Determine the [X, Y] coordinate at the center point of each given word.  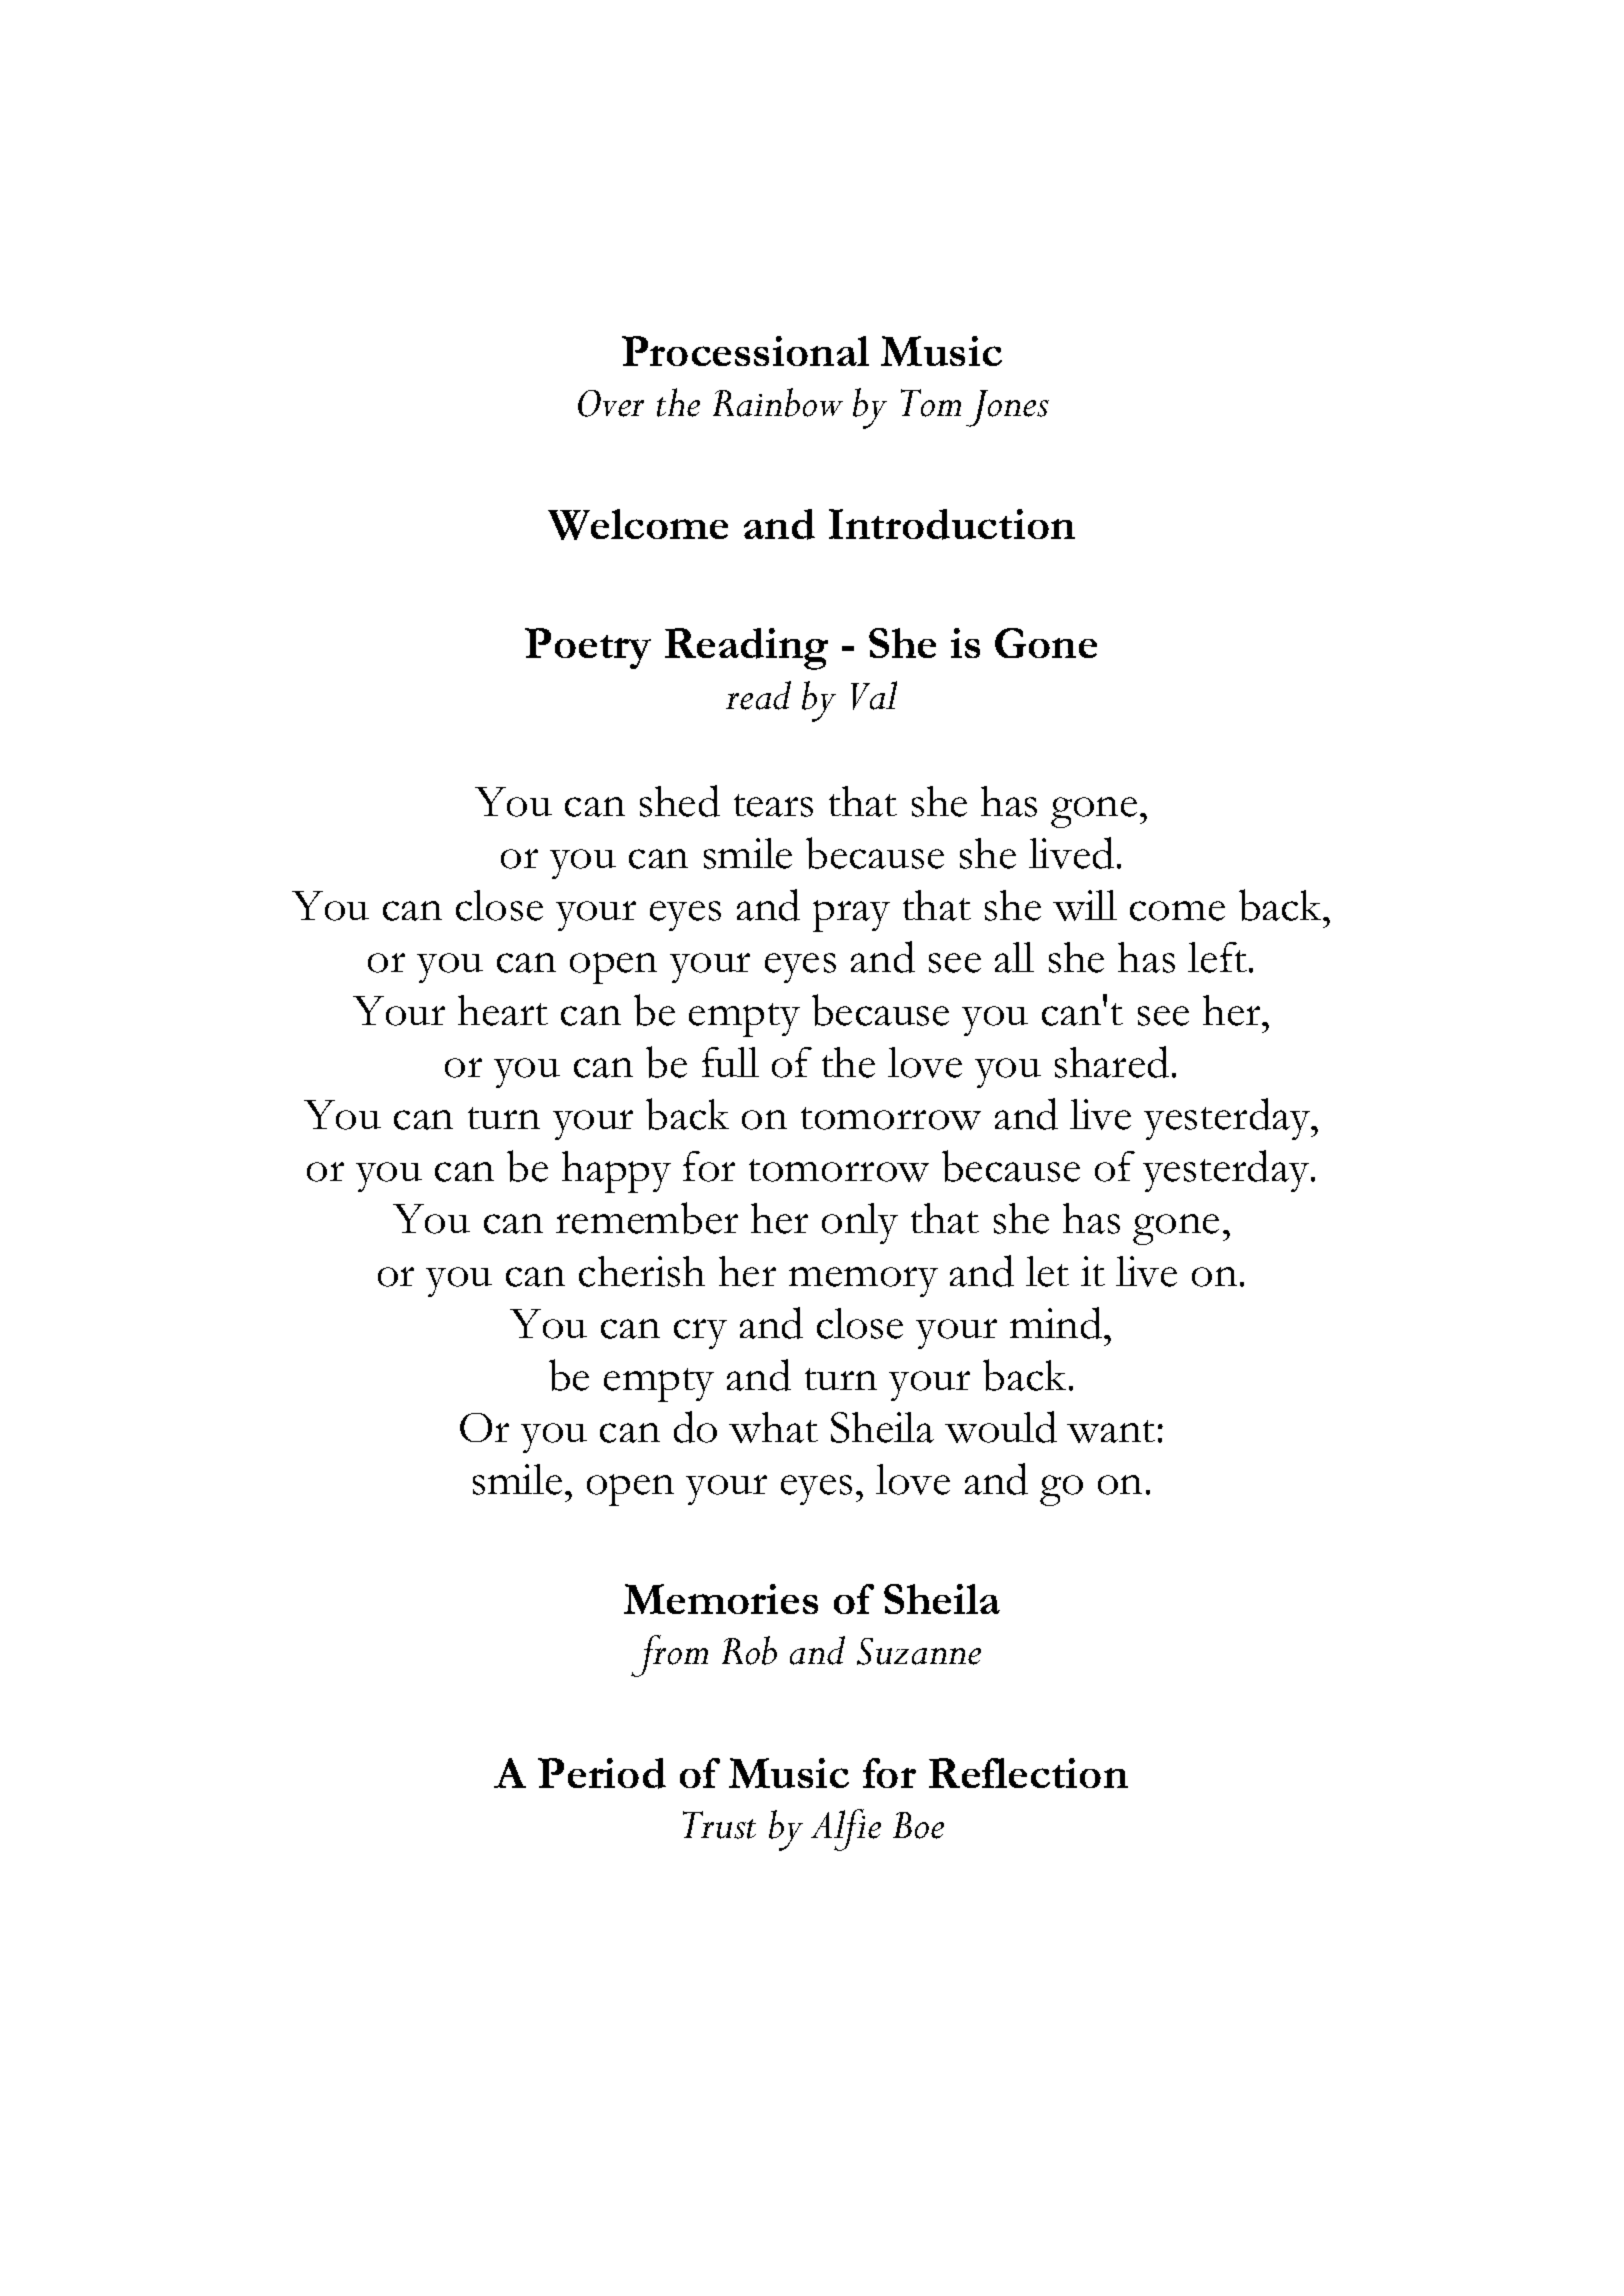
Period [602, 1773]
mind [1057, 1323]
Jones [1007, 408]
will [1085, 905]
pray [851, 916]
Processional [745, 351]
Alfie [846, 1830]
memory [863, 1282]
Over [611, 403]
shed [680, 801]
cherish [642, 1271]
